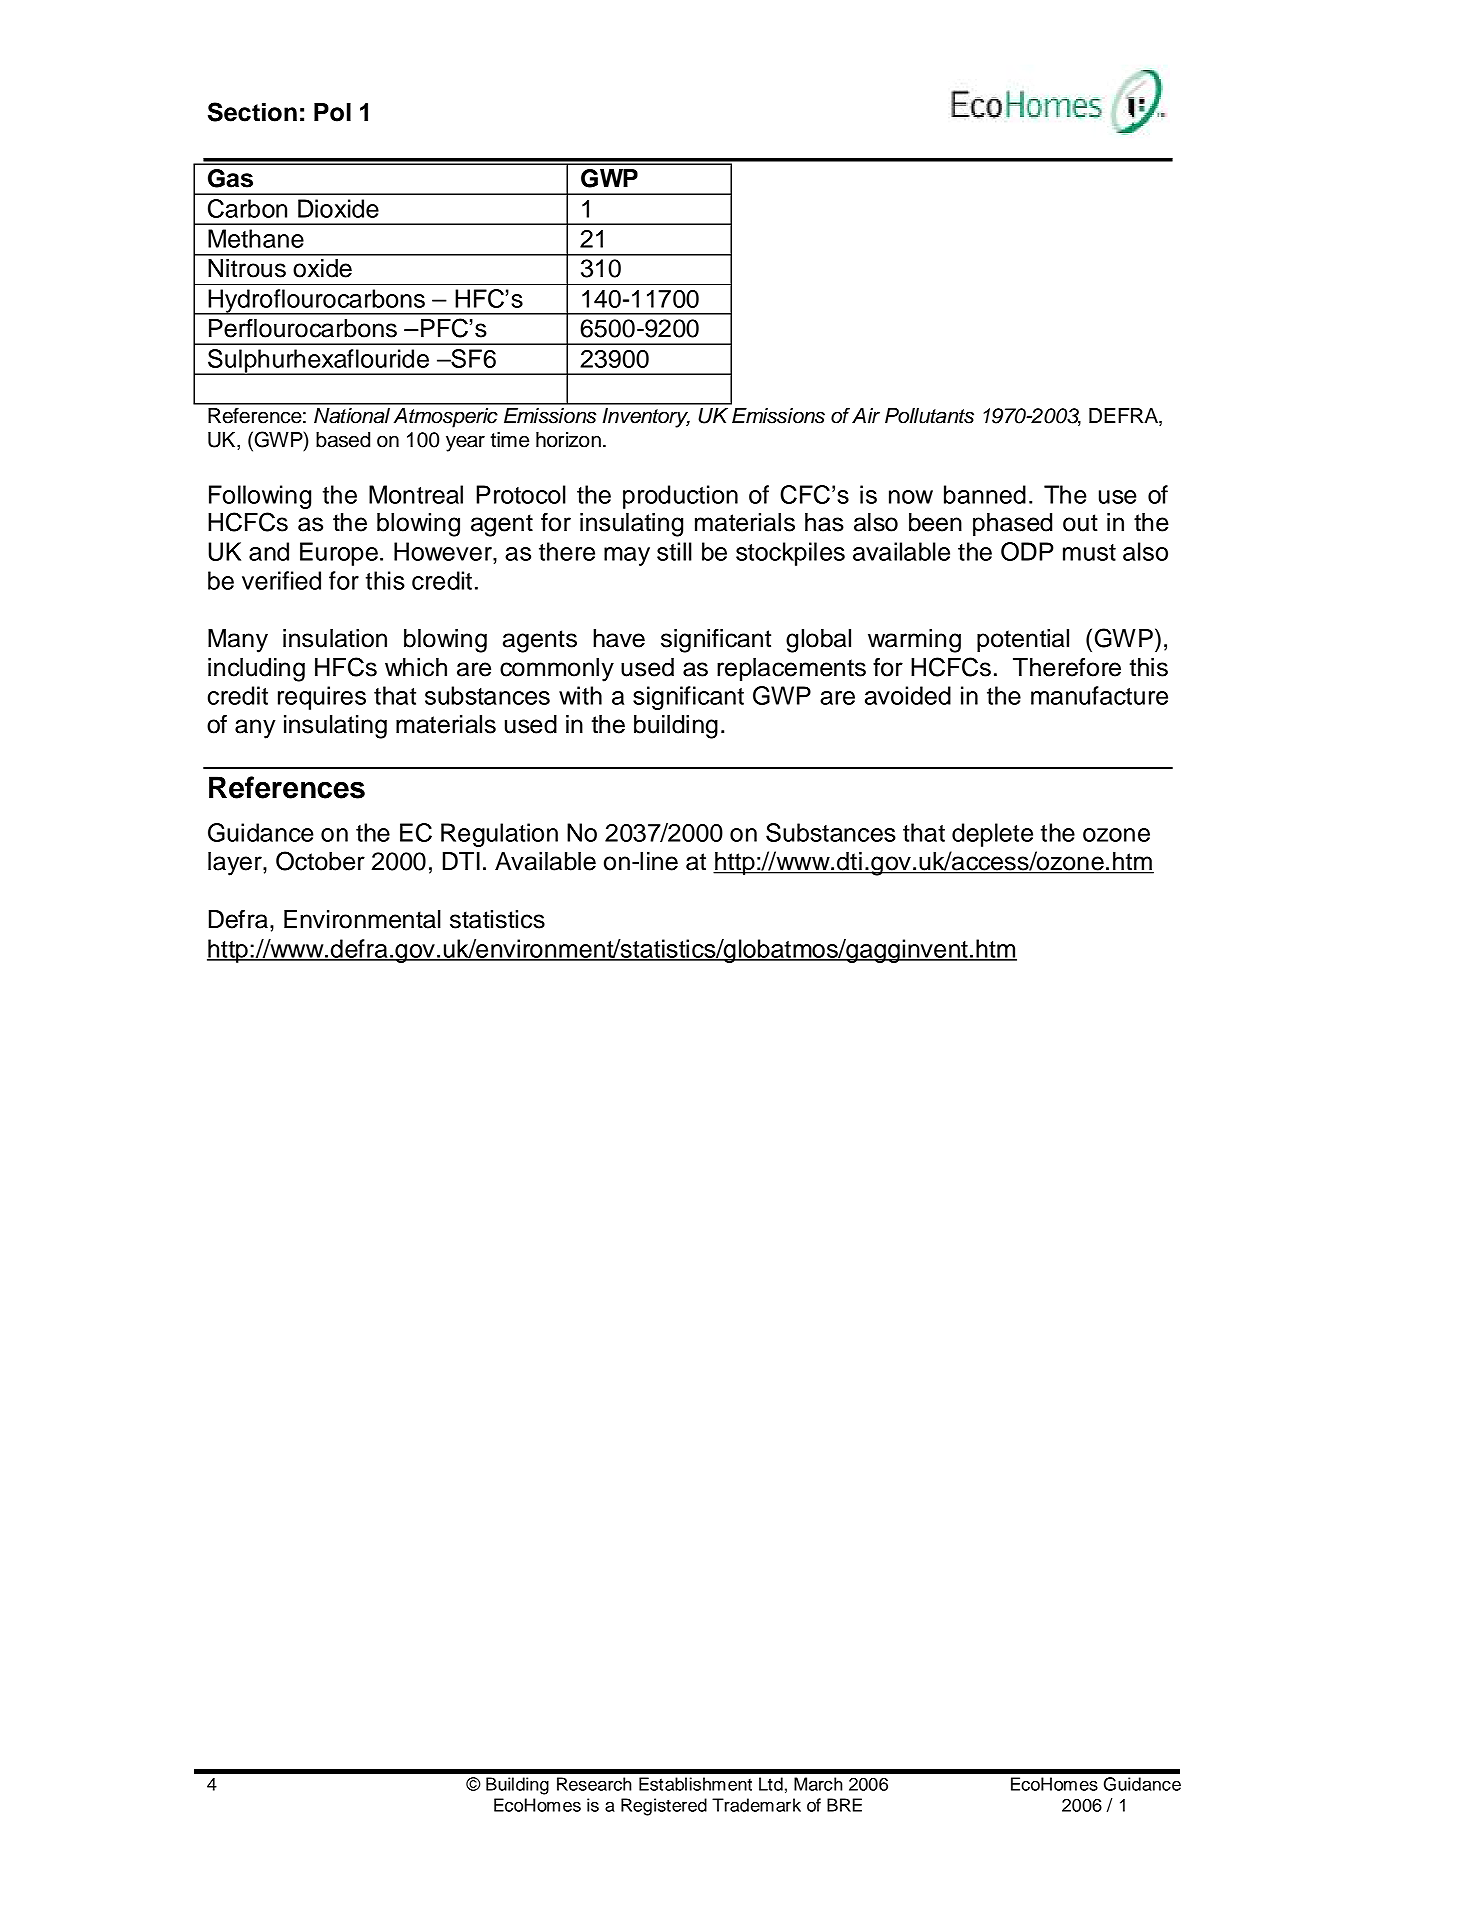 The width and height of the screenshot is (1482, 1918). What do you see at coordinates (594, 1784) in the screenshot?
I see `Research` at bounding box center [594, 1784].
